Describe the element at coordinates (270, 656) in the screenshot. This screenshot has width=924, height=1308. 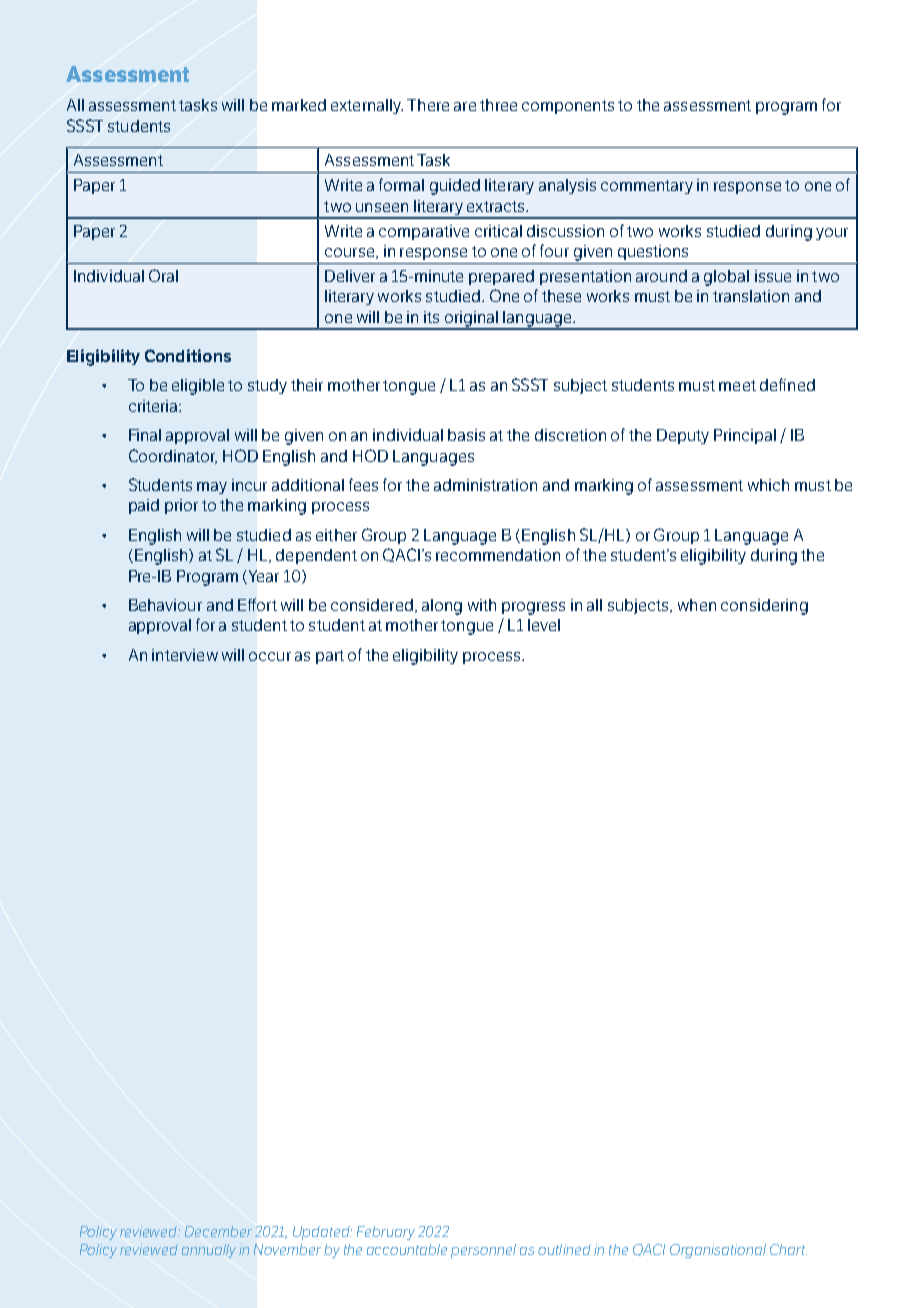
I see `occur` at that location.
